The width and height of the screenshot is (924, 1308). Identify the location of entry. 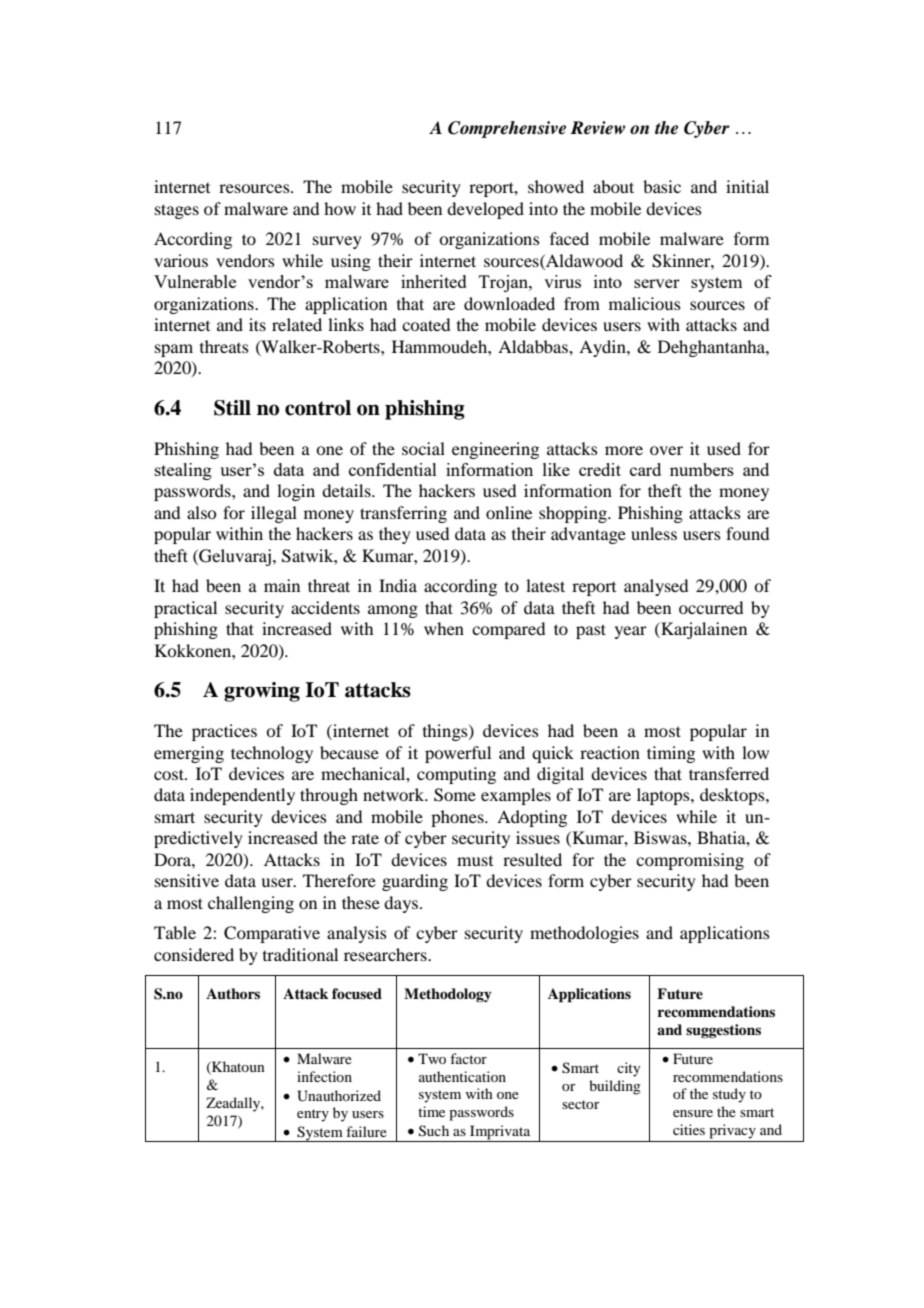
(313, 1115).
